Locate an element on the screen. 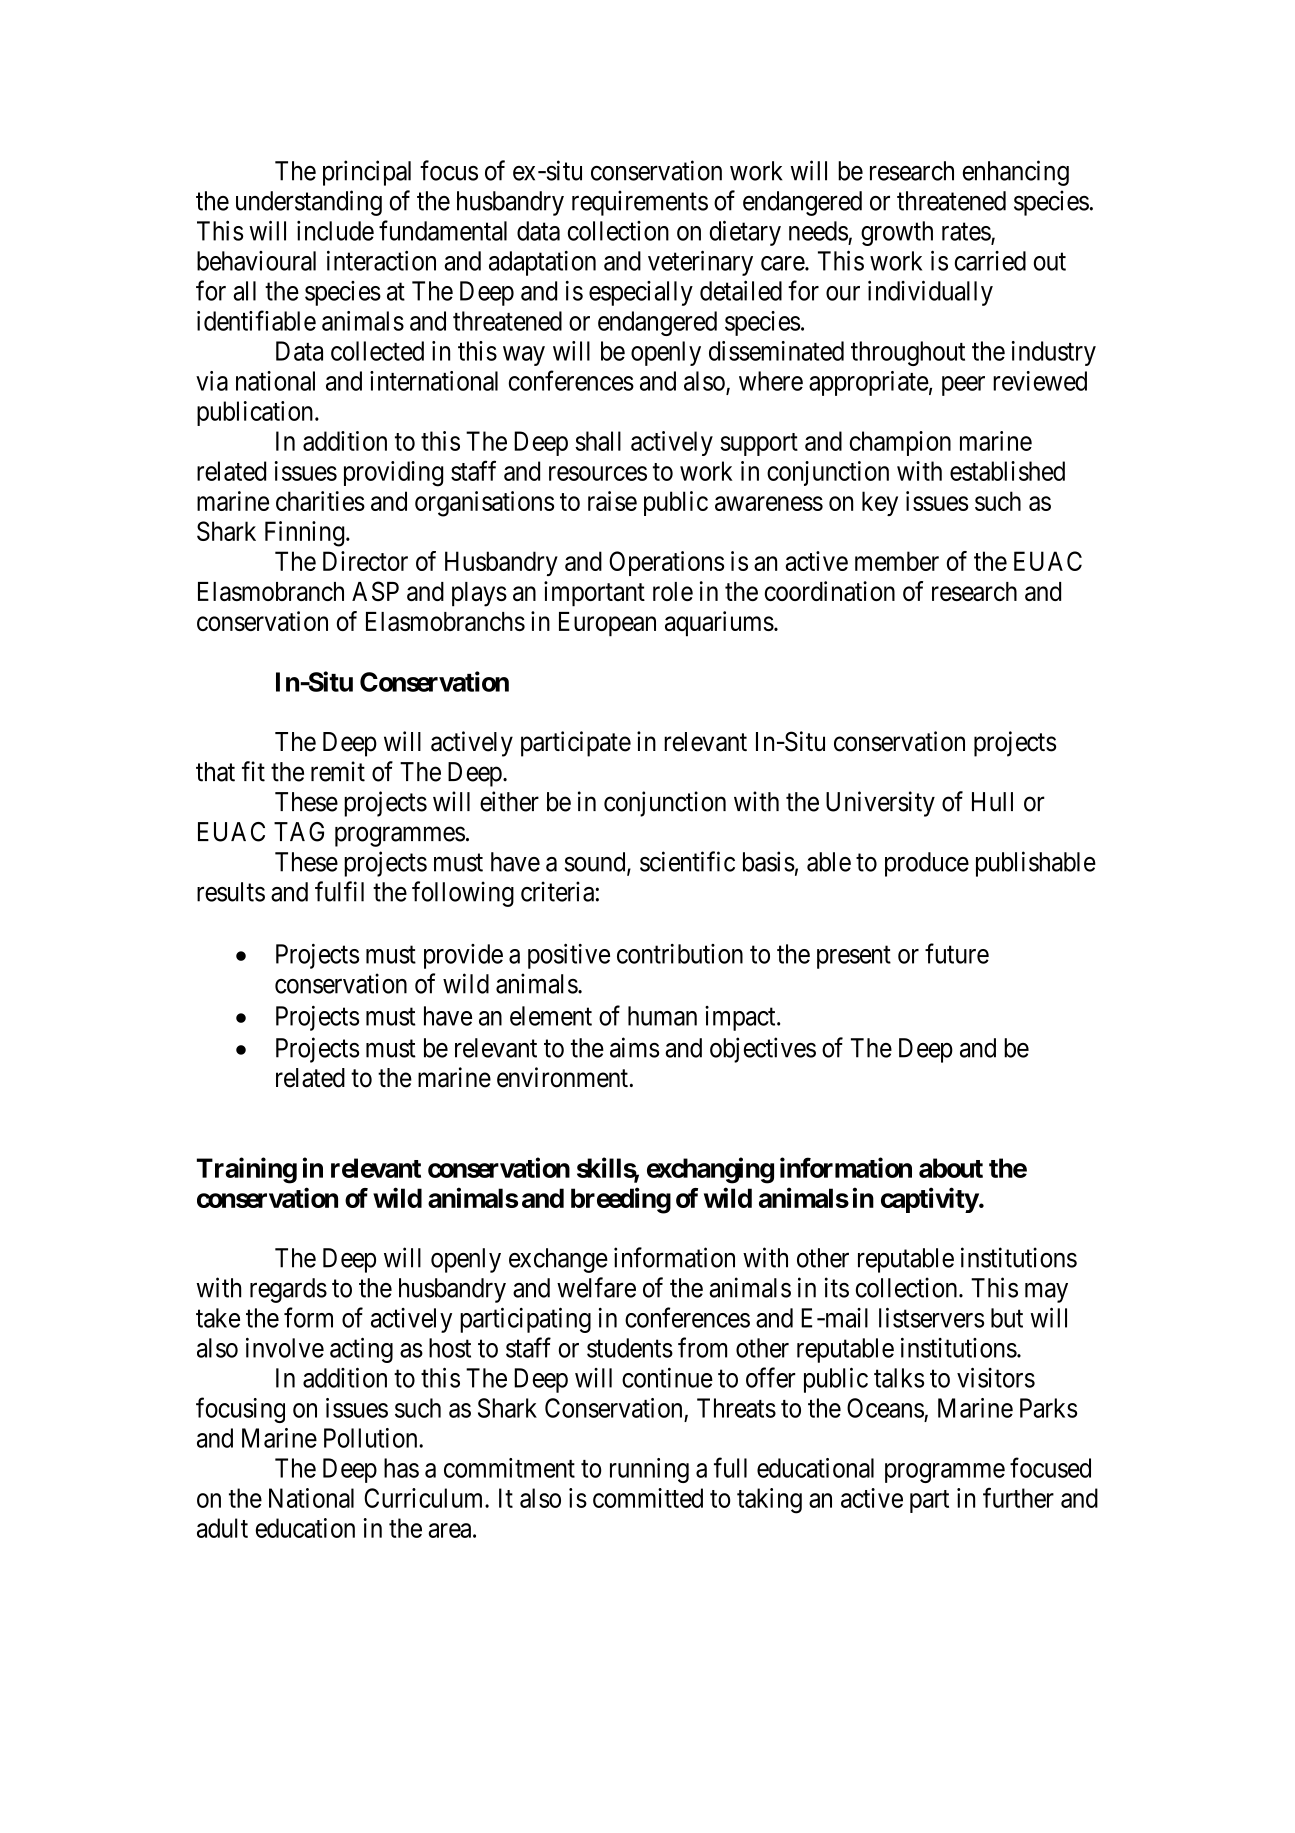 Image resolution: width=1295 pixels, height=1833 pixels. TAG is located at coordinates (299, 832).
